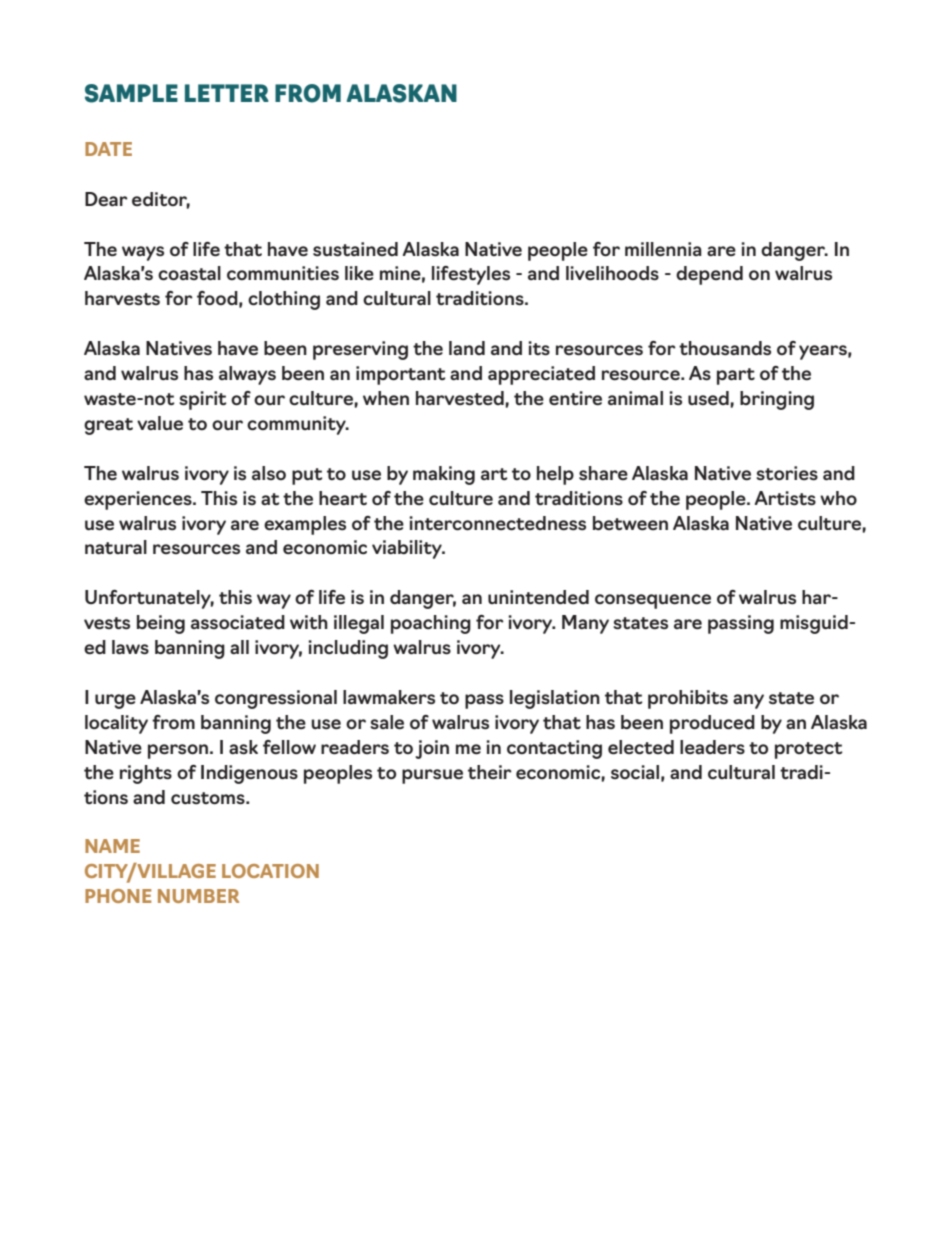 This screenshot has width=952, height=1233. I want to click on Artists, so click(785, 498).
